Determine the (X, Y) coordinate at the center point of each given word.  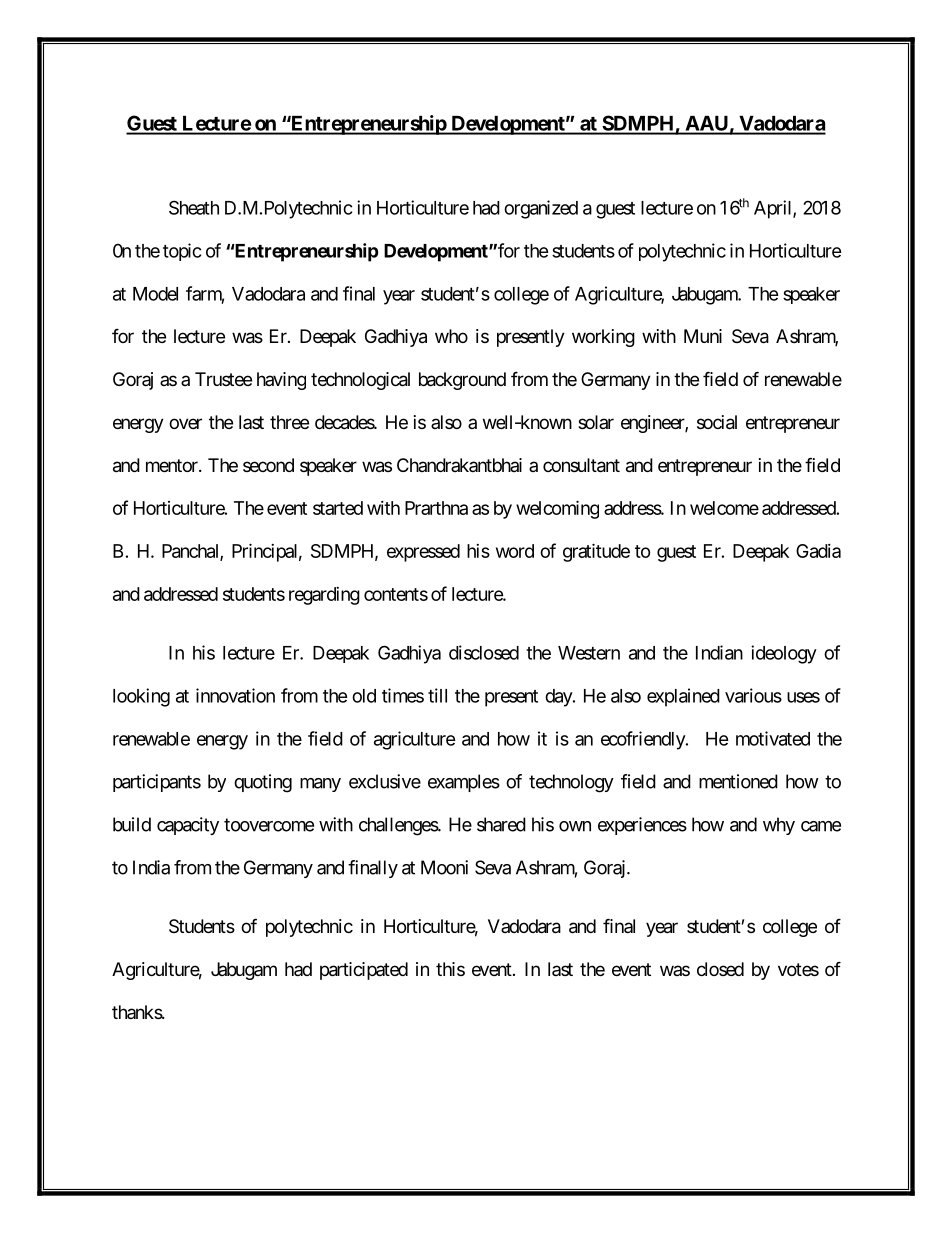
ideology (784, 654)
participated (364, 971)
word (515, 551)
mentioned (738, 781)
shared (501, 824)
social (717, 422)
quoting (263, 783)
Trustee (223, 379)
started (338, 508)
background (462, 381)
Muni (703, 336)
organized (541, 209)
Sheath (194, 207)
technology (571, 783)
